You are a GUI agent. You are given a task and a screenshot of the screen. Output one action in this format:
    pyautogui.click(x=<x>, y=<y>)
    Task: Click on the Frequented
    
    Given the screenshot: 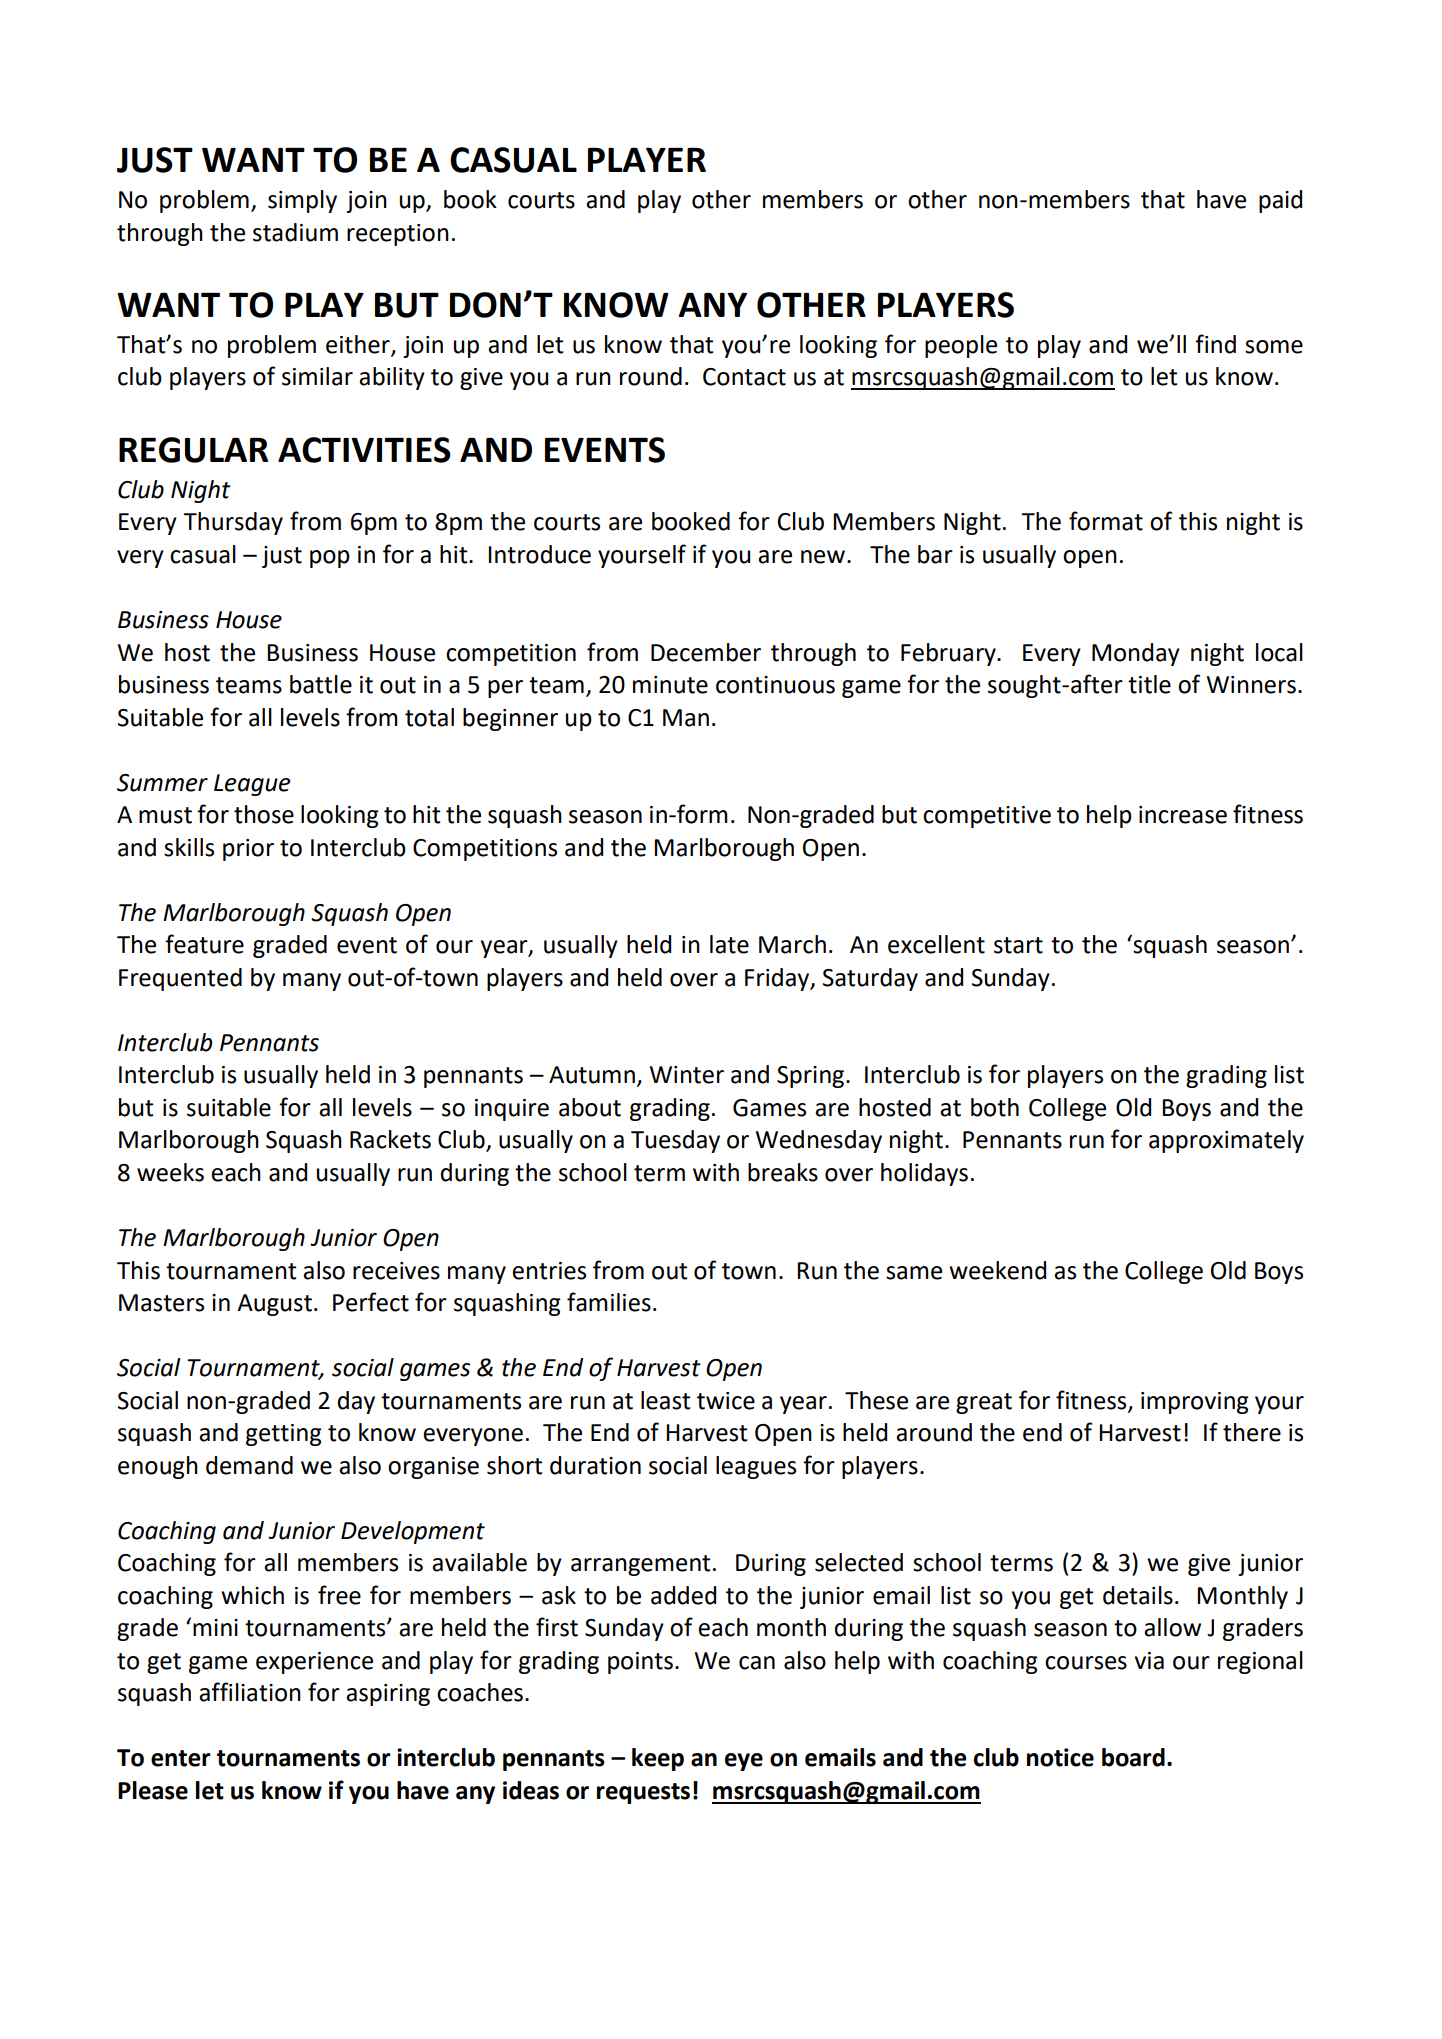 What is the action you would take?
    pyautogui.click(x=180, y=979)
